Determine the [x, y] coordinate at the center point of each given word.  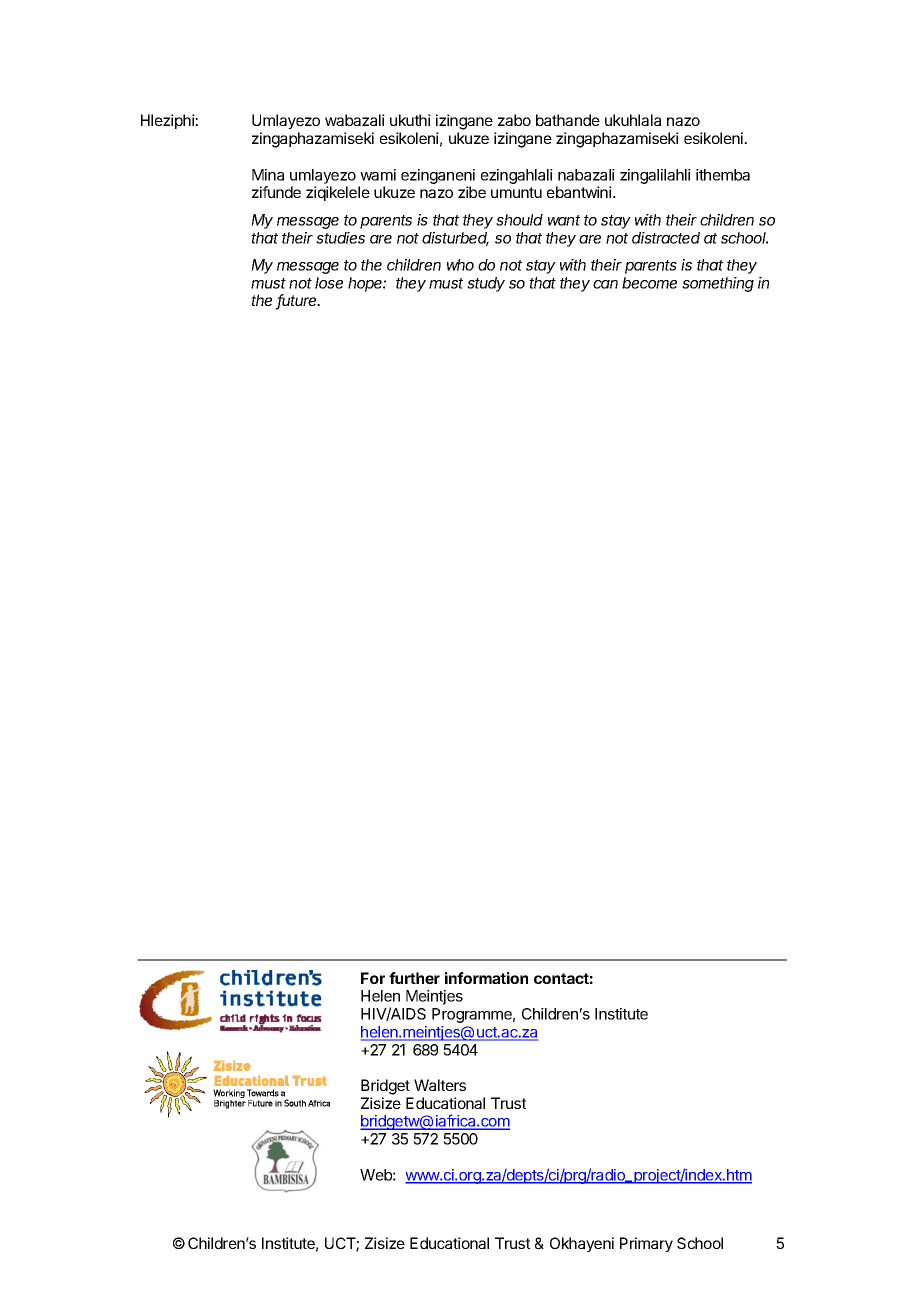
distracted [666, 238]
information [486, 978]
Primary [646, 1244]
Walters [440, 1085]
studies [340, 238]
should [519, 220]
